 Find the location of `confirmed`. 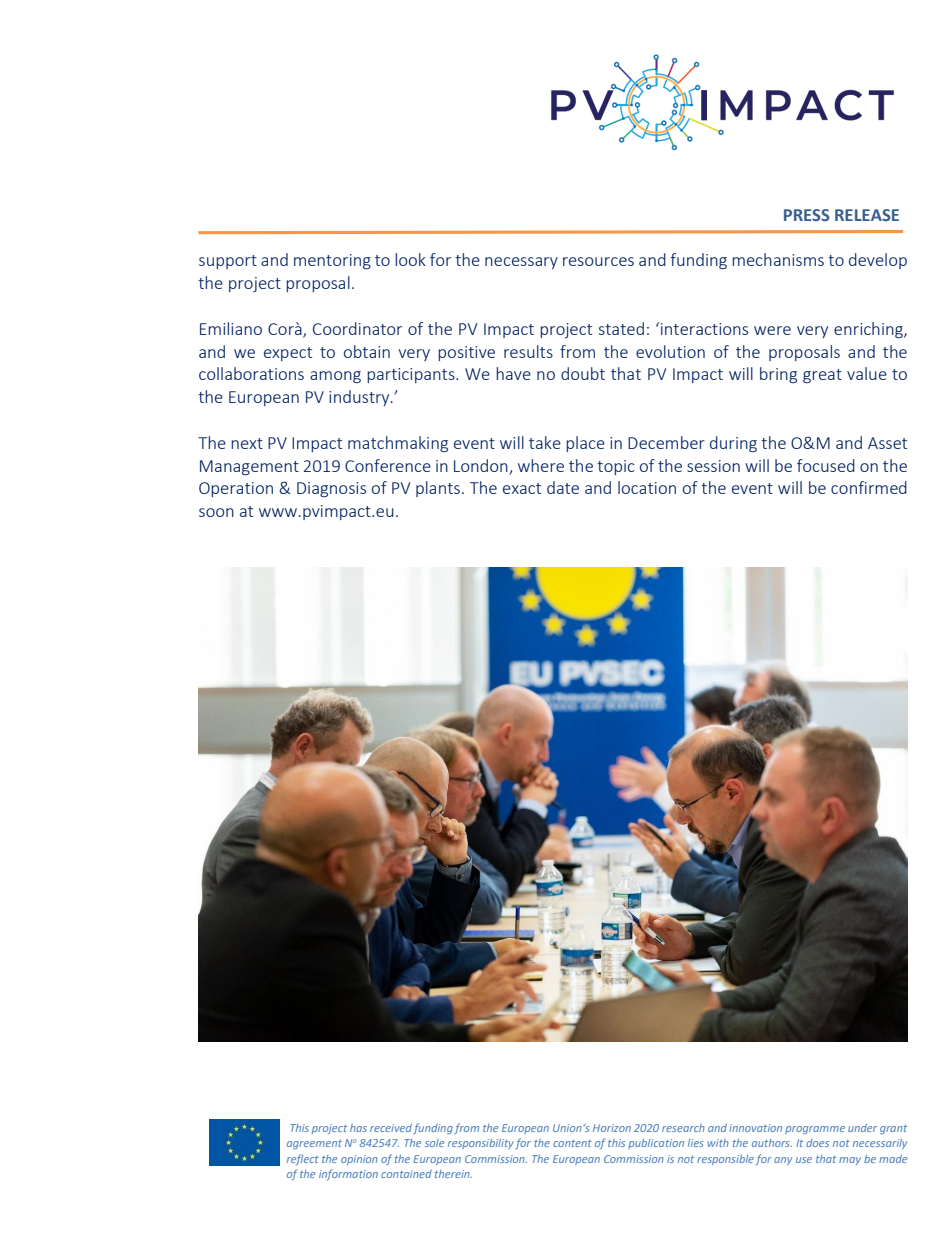

confirmed is located at coordinates (869, 487).
